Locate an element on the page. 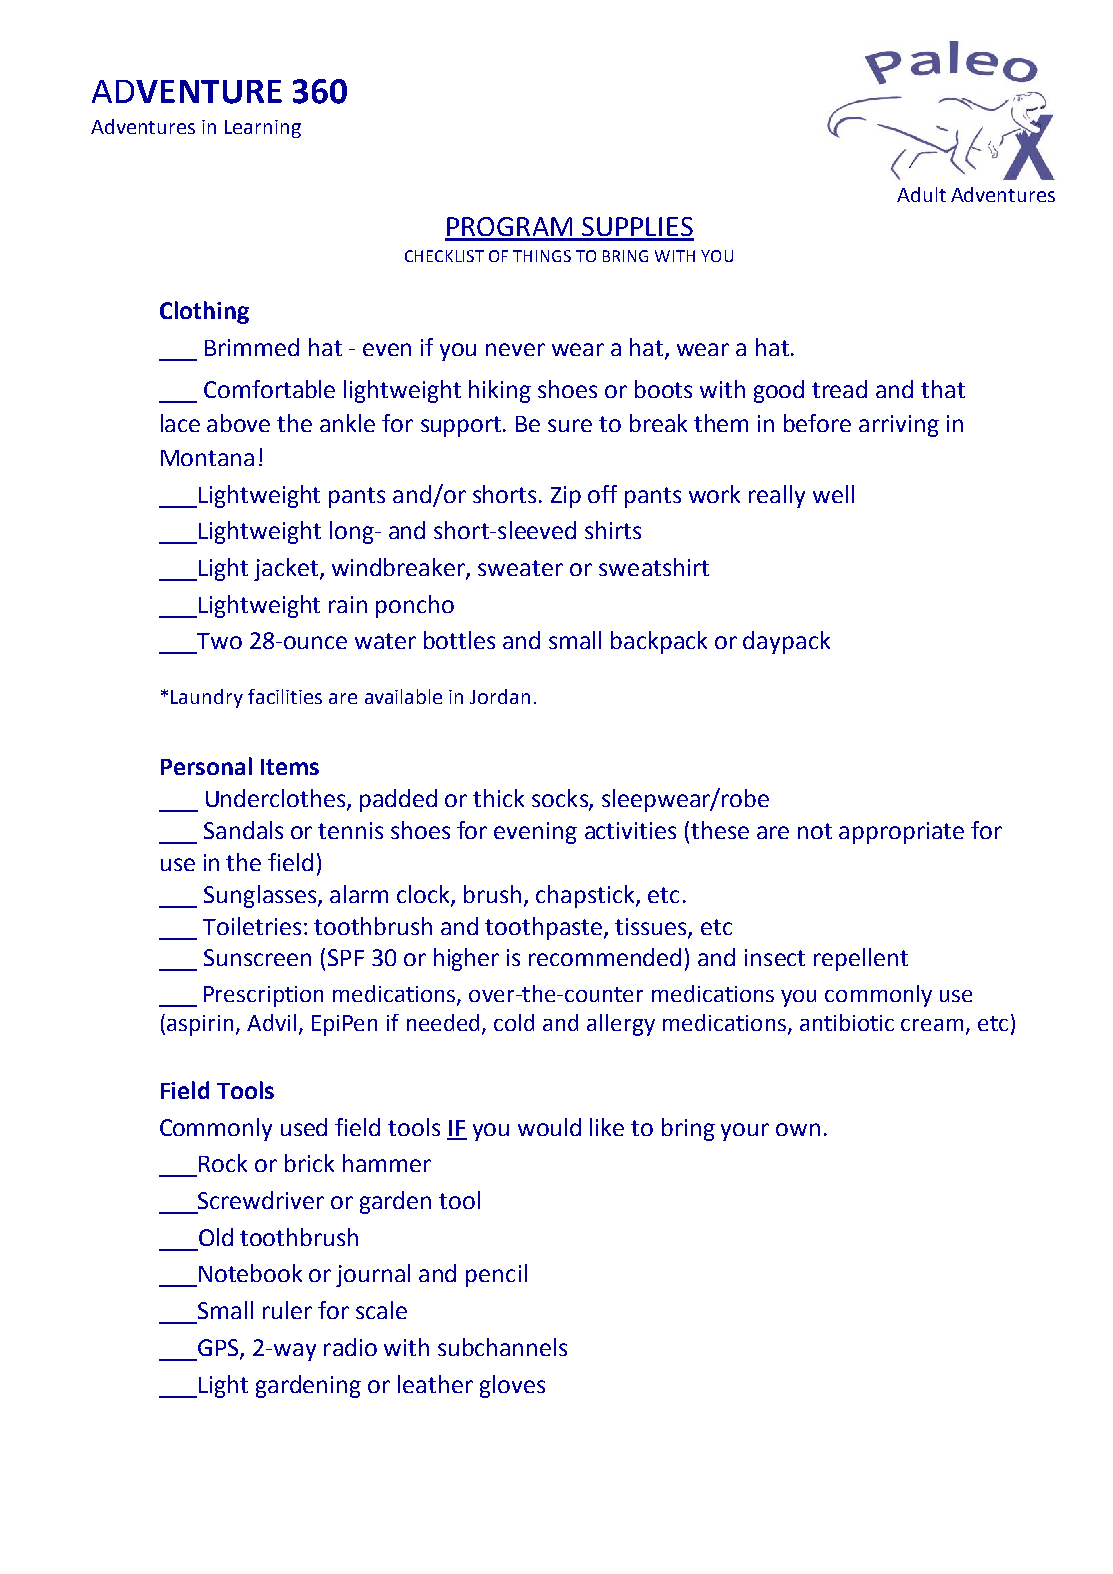 This image has height=1574, width=1113. Adult is located at coordinates (921, 194).
